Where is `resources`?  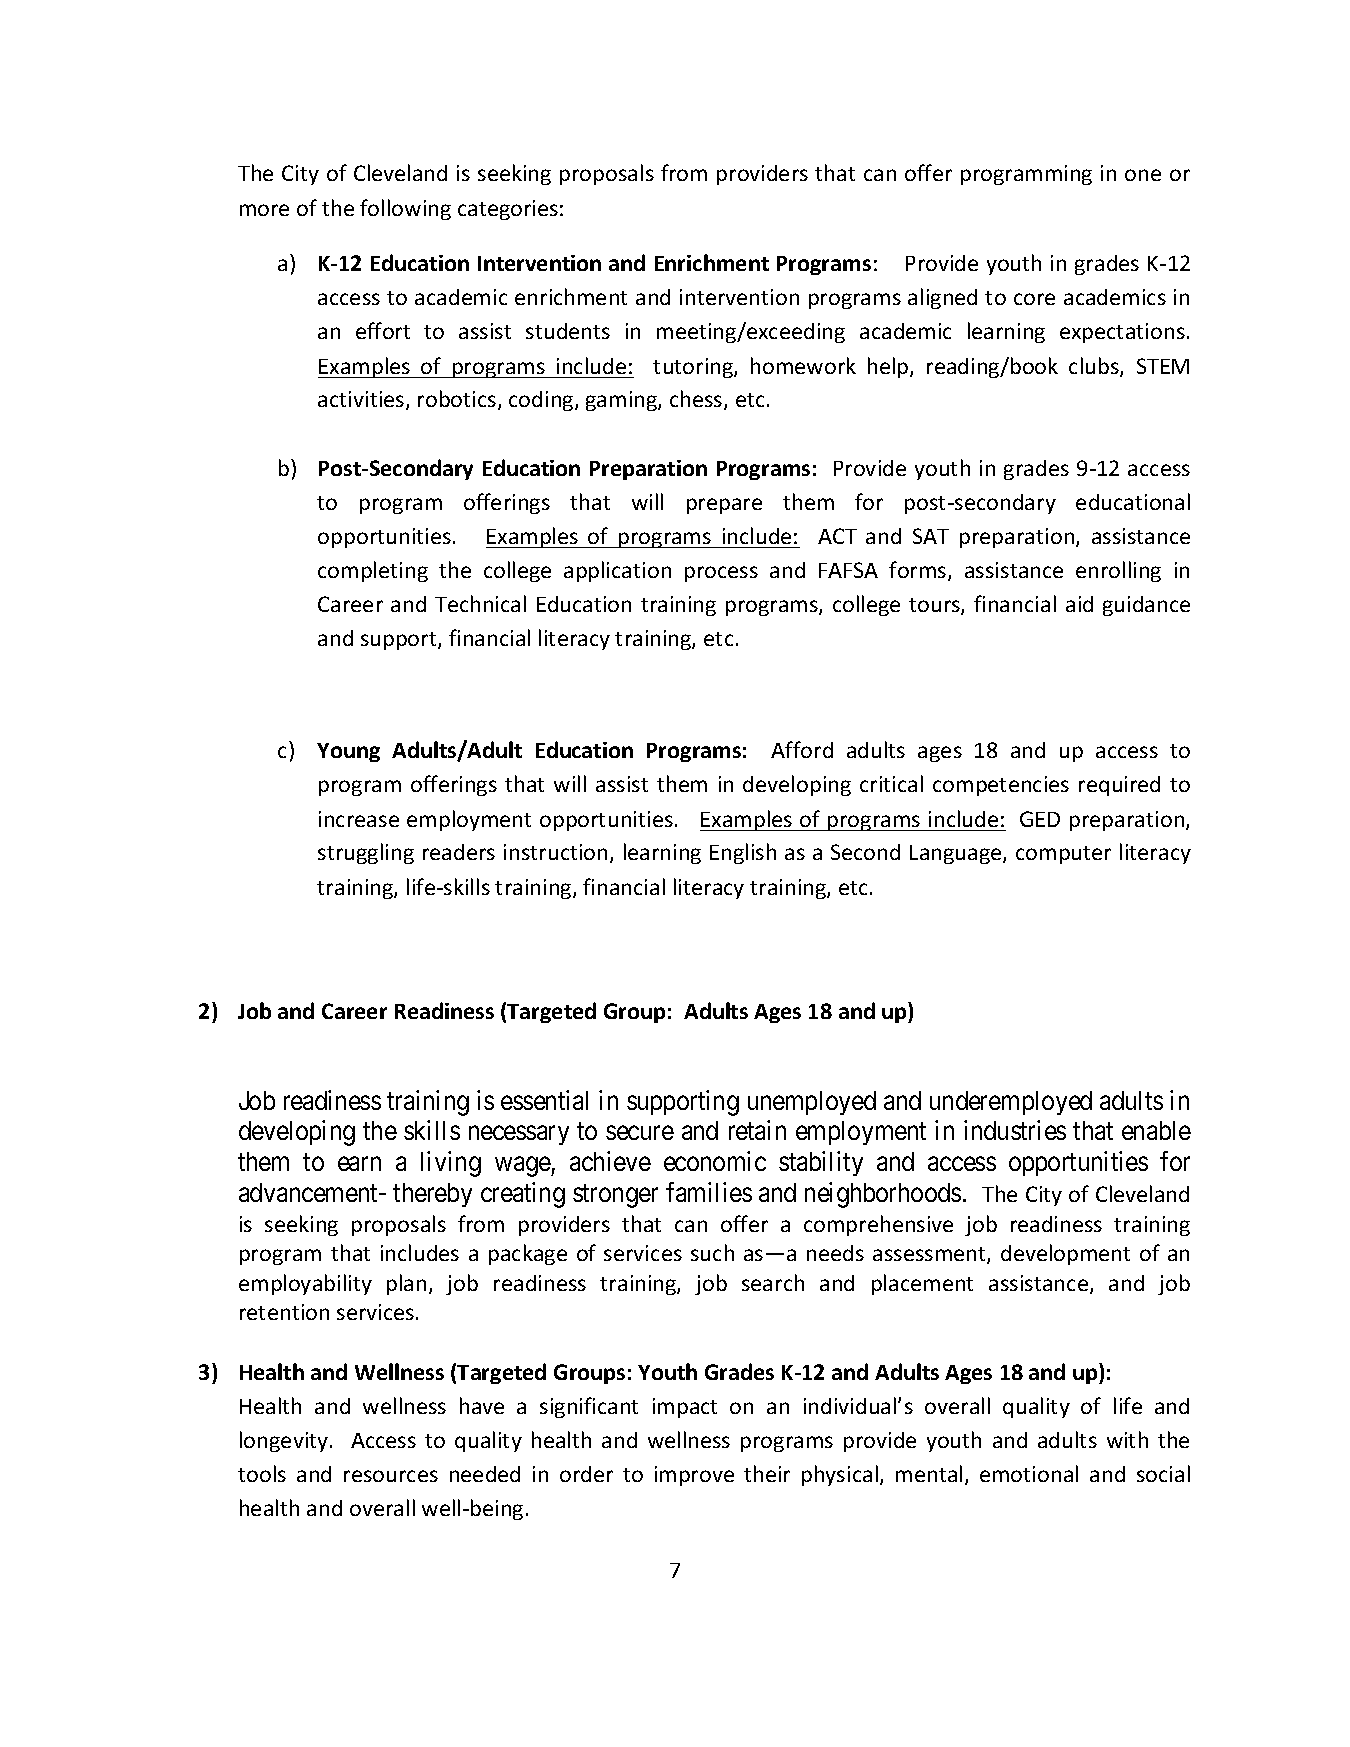 resources is located at coordinates (391, 1476).
